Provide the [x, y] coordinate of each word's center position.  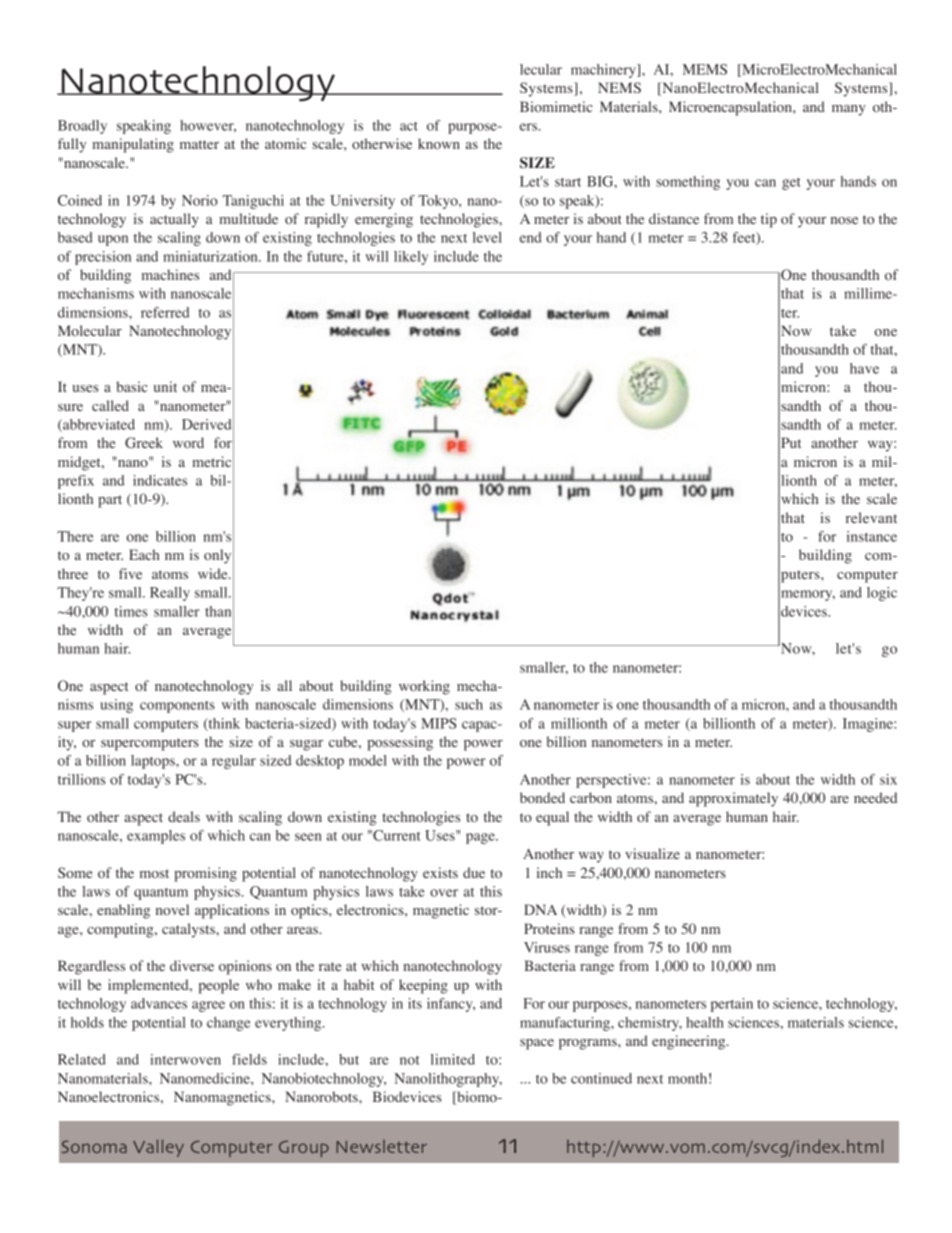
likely [411, 258]
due [474, 872]
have [864, 368]
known [439, 143]
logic [882, 594]
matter [199, 144]
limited [453, 1059]
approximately [733, 799]
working [424, 687]
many [849, 110]
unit [165, 386]
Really [170, 594]
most [154, 873]
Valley [158, 1148]
